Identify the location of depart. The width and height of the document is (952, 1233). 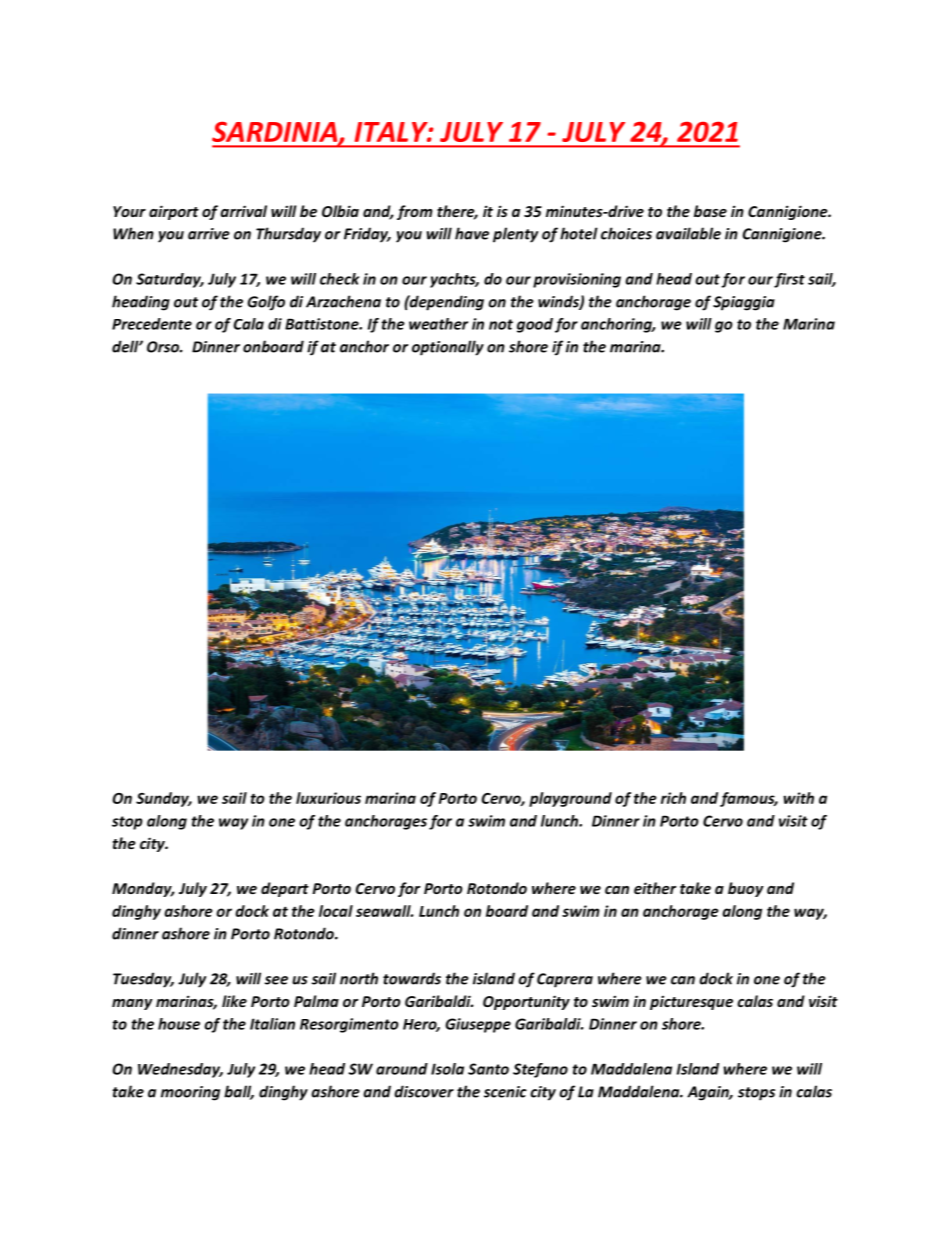
(285, 889).
